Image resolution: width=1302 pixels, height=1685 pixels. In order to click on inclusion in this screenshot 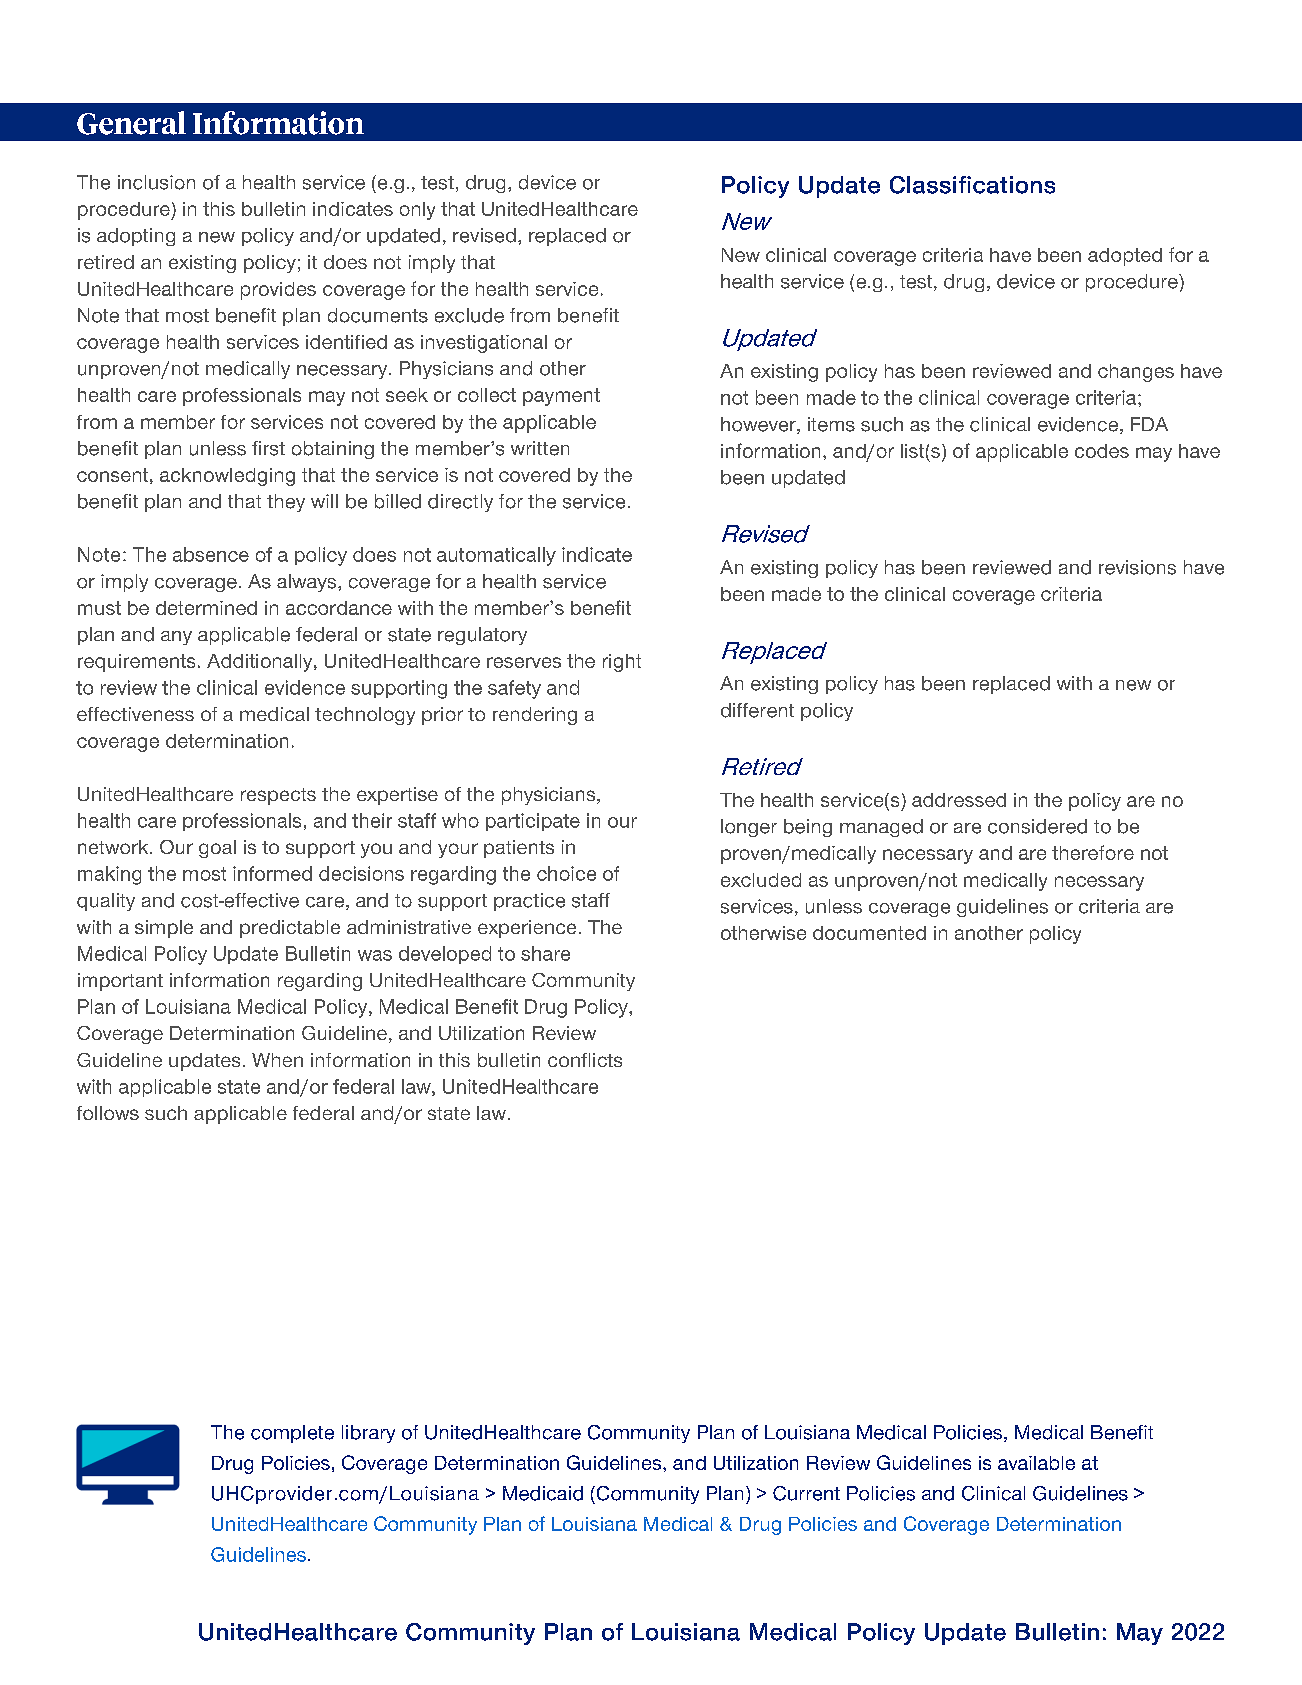, I will do `click(156, 182)`.
